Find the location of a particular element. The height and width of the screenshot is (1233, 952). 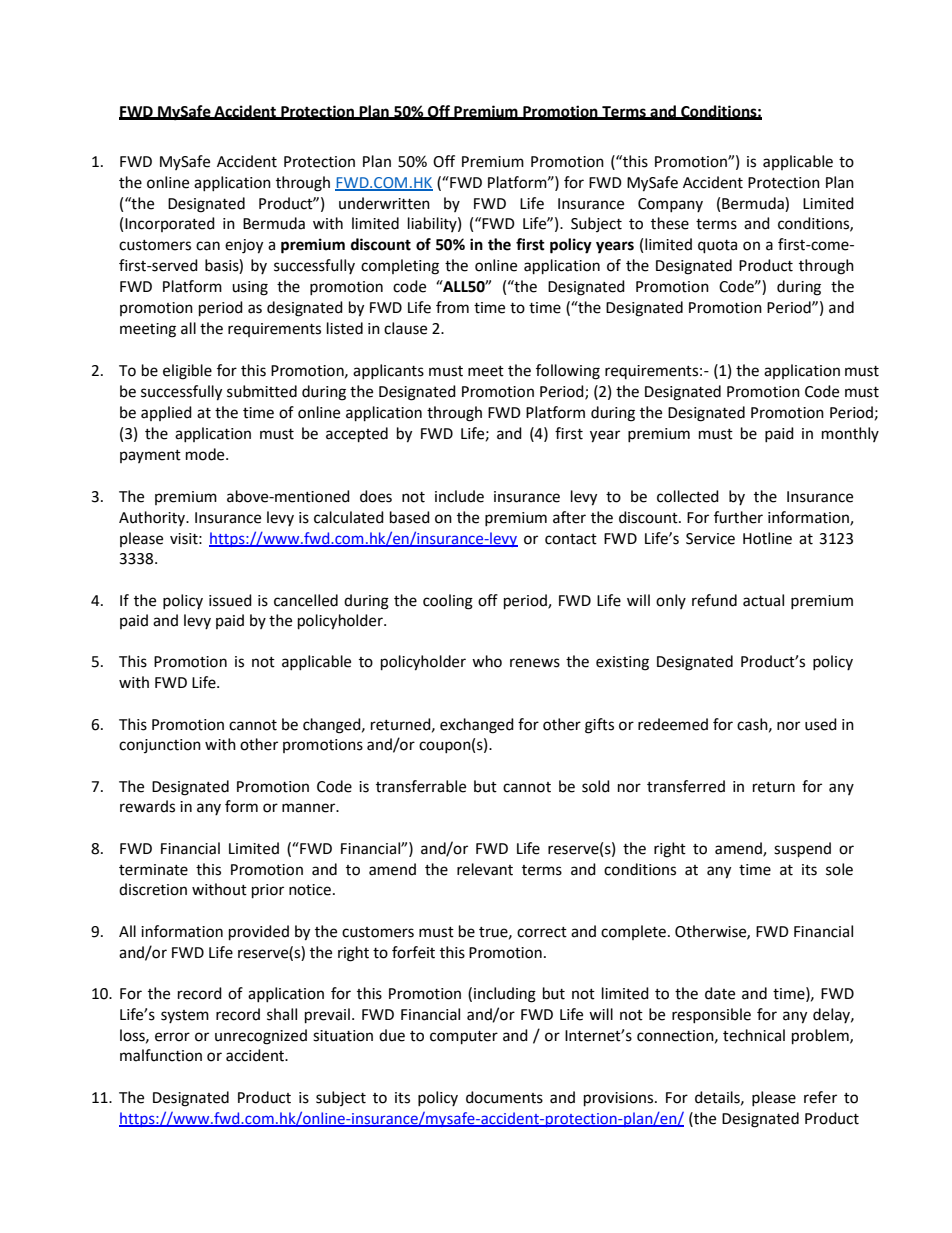

used is located at coordinates (821, 724).
